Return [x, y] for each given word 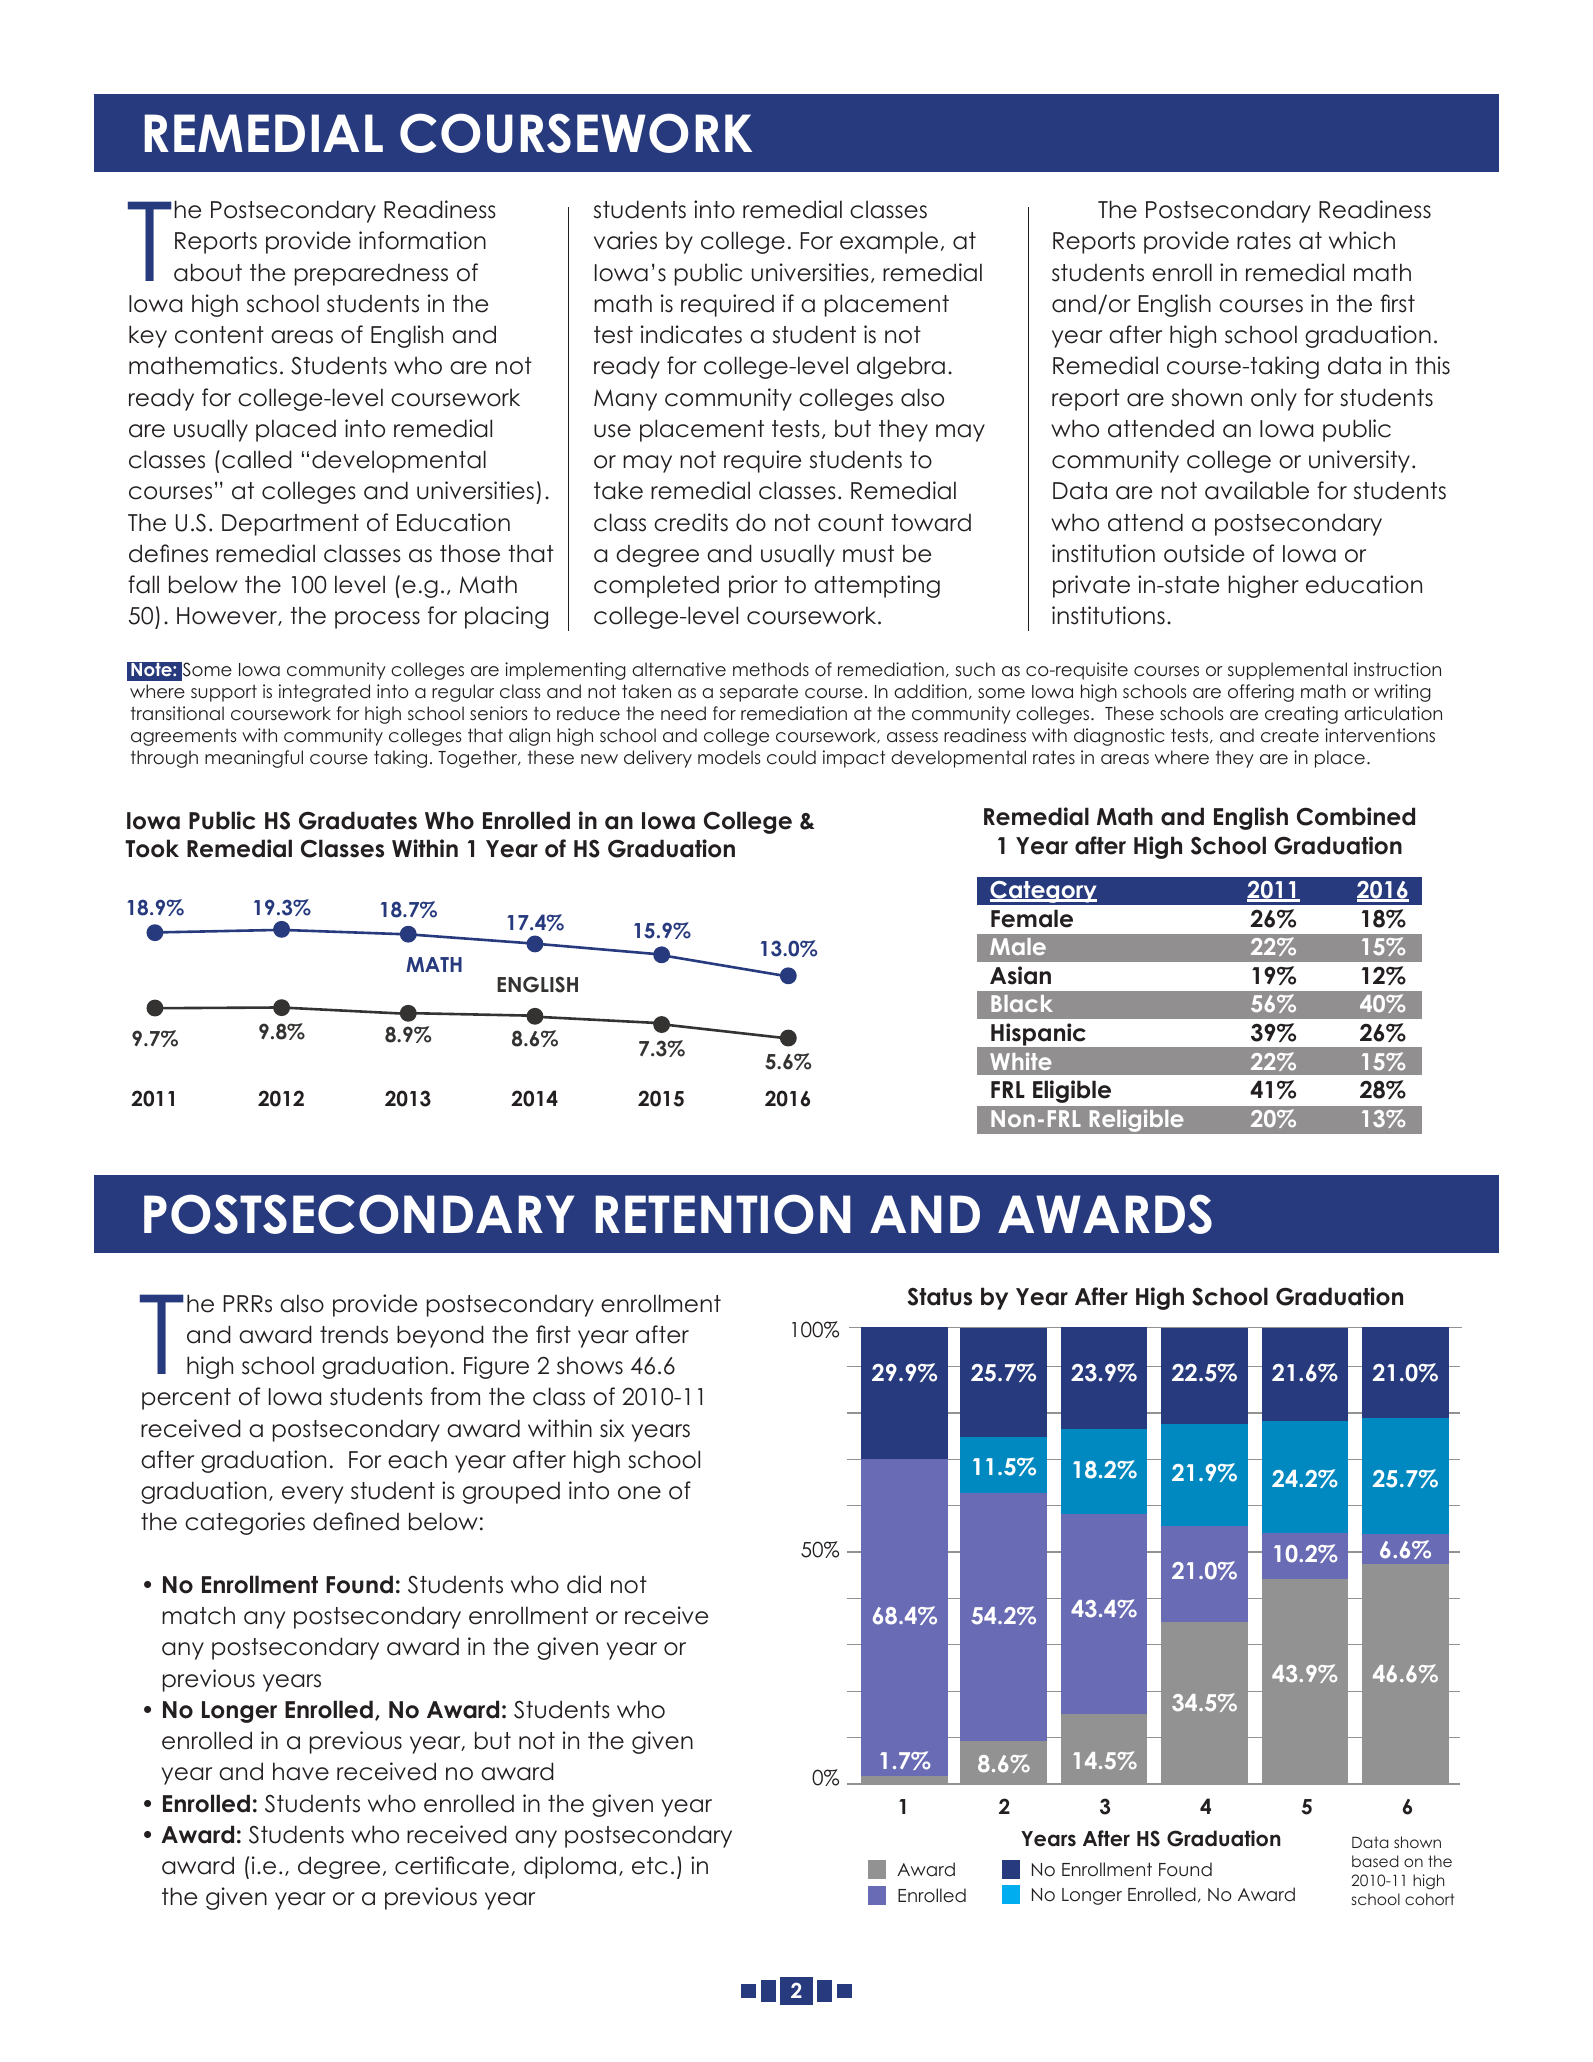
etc [650, 1866]
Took [152, 848]
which [1362, 240]
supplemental [1287, 671]
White [1021, 1061]
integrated [324, 693]
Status [940, 1297]
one [639, 1493]
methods [771, 669]
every [312, 1495]
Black [1022, 1003]
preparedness [371, 275]
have [301, 1771]
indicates [691, 334]
